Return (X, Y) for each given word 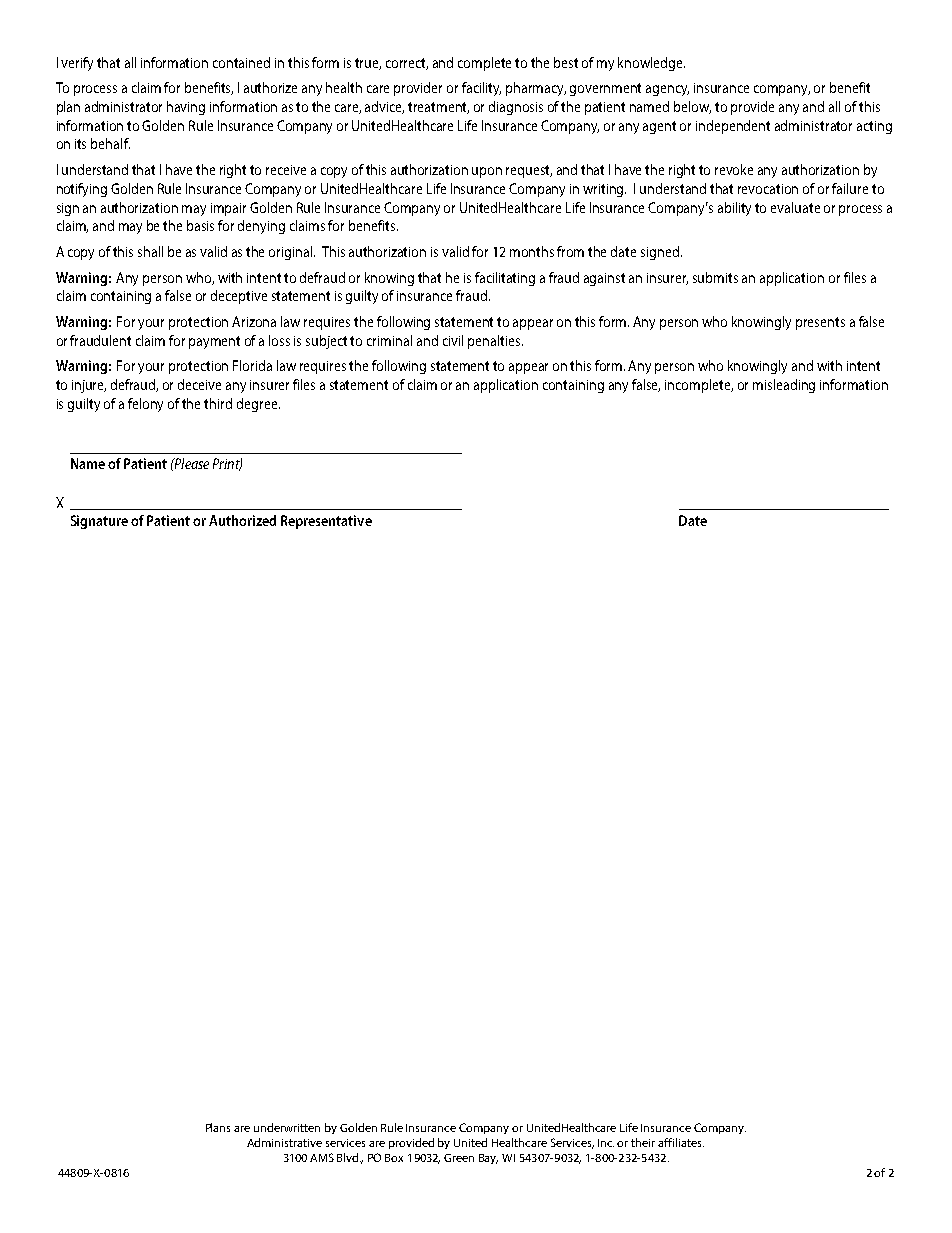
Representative (326, 522)
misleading (784, 386)
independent (733, 127)
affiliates (681, 1142)
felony (145, 405)
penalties (495, 342)
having (186, 108)
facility (481, 89)
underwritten (287, 1127)
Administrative (284, 1142)
